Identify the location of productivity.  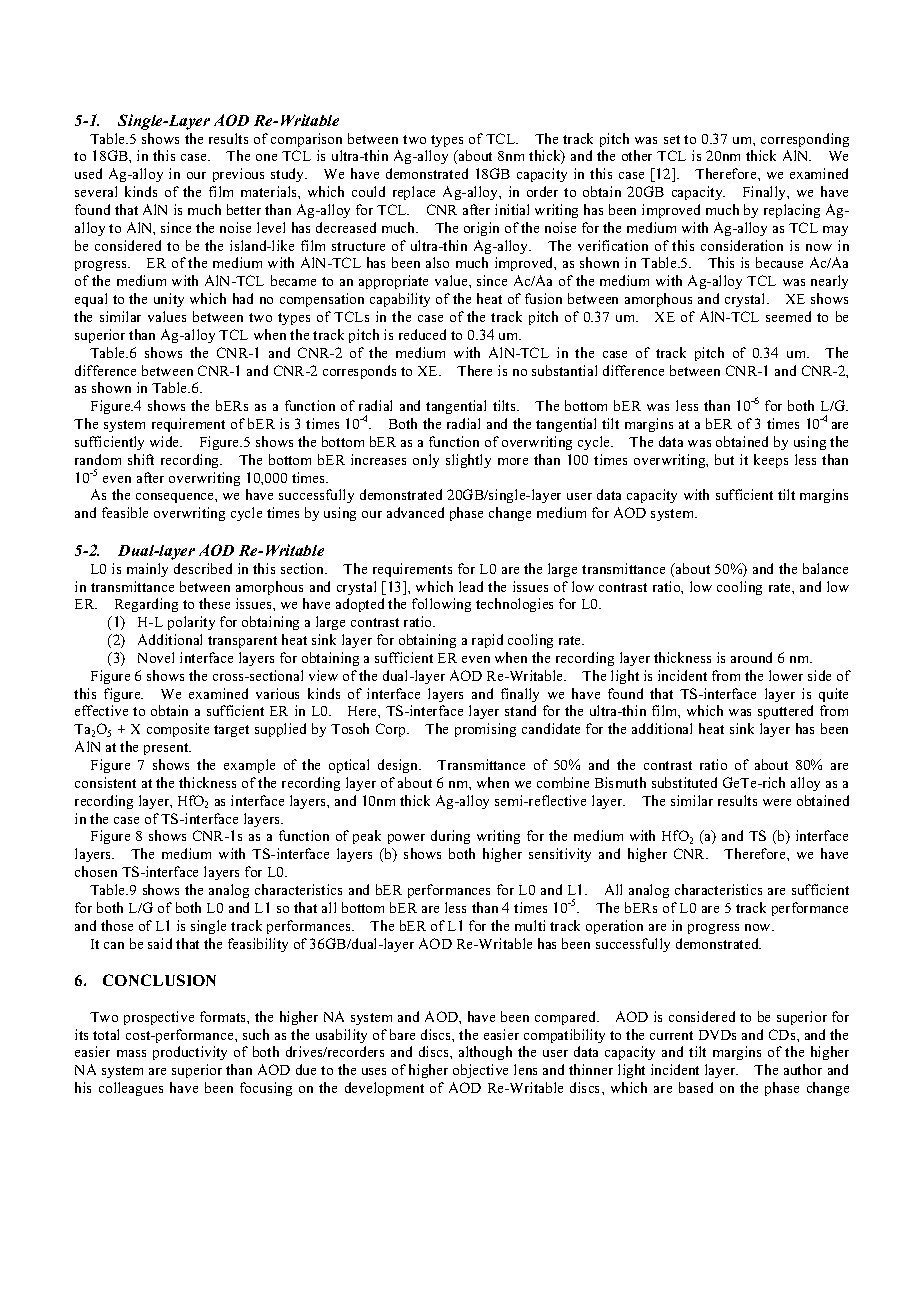
(190, 1053).
